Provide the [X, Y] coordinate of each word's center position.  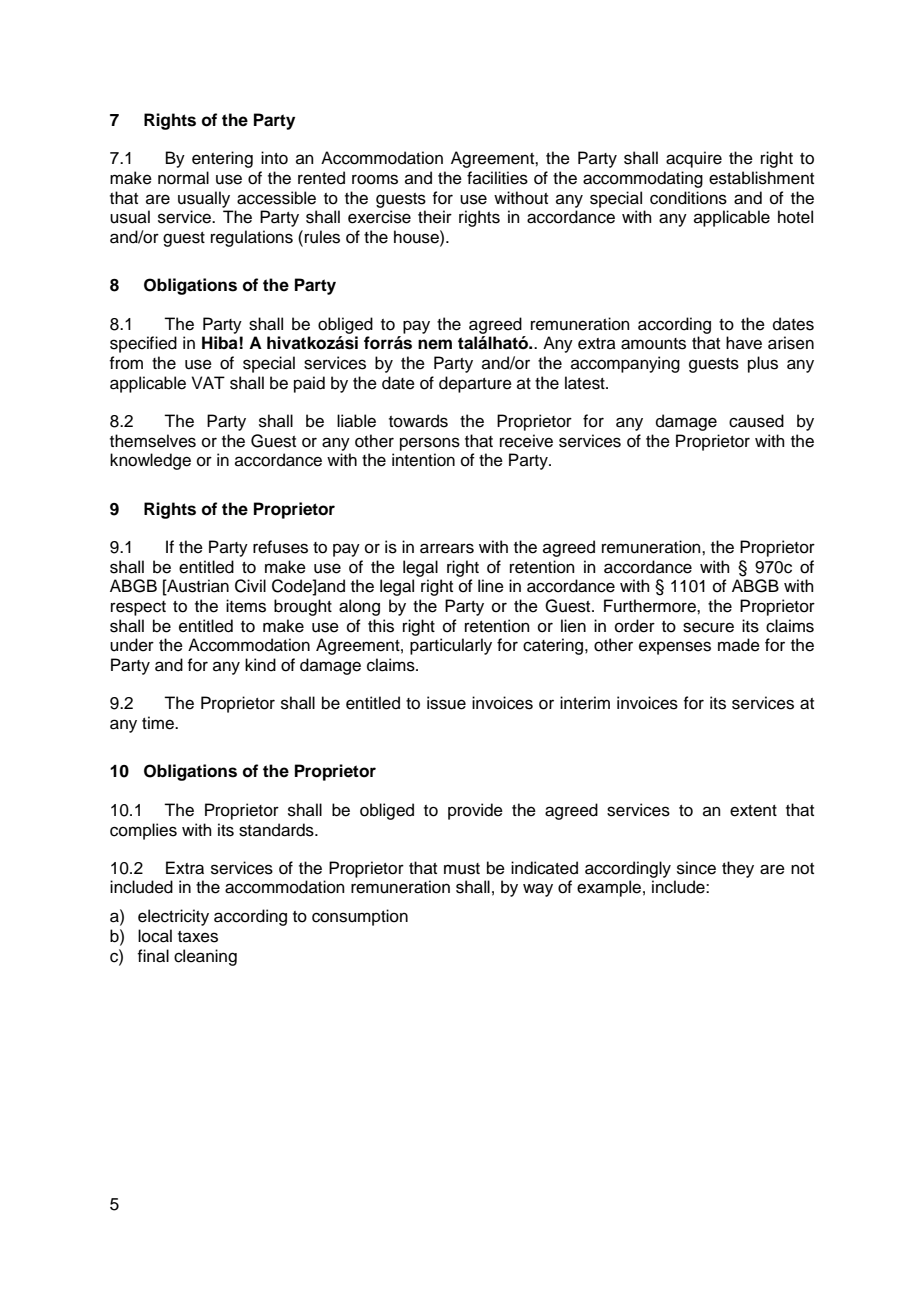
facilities [497, 178]
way [538, 890]
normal [183, 178]
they [738, 869]
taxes [198, 937]
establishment [761, 178]
